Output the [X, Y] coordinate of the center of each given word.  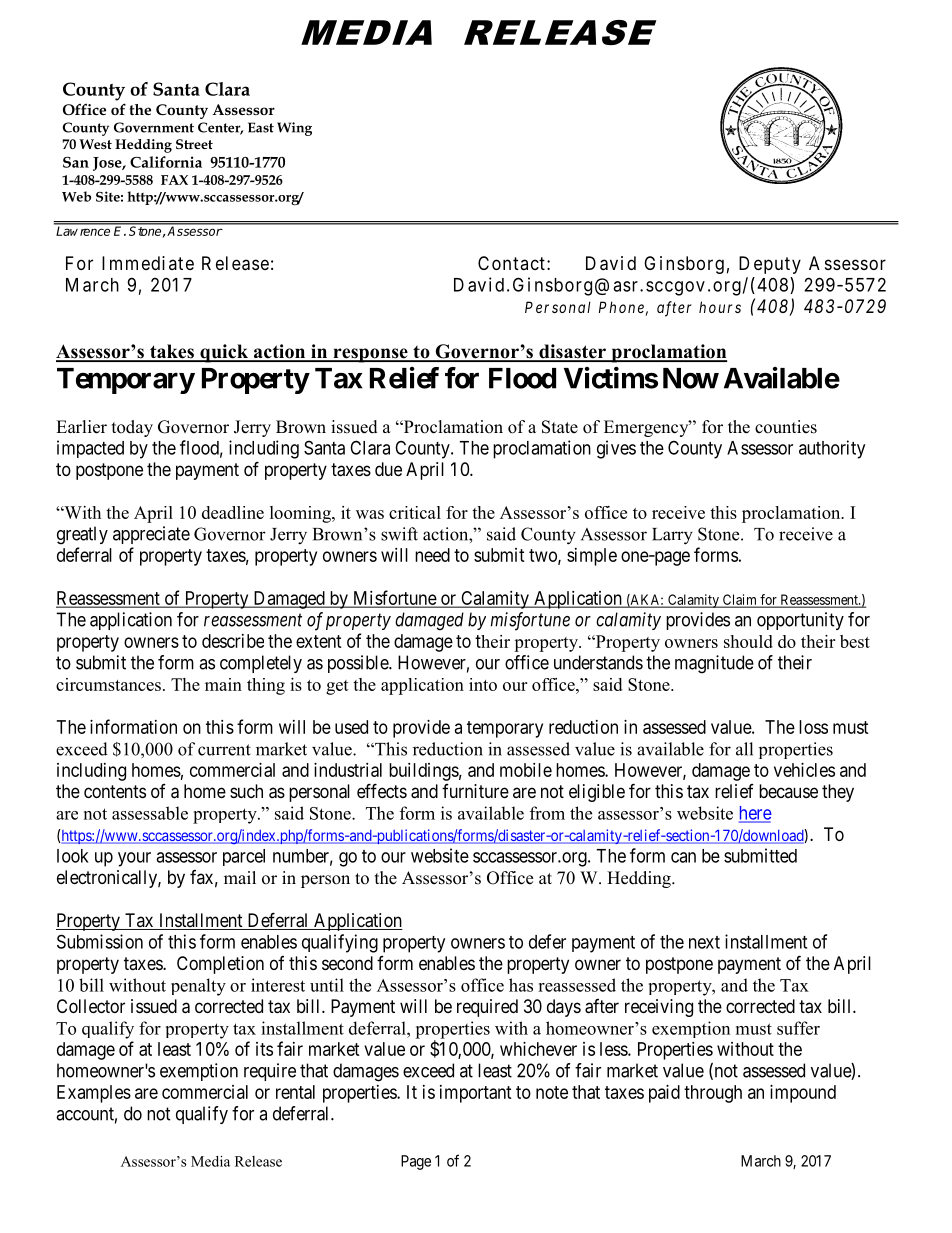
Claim [740, 600]
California [166, 162]
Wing [294, 129]
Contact [511, 263]
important [476, 1094]
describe [233, 641]
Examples [94, 1094]
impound [803, 1094]
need [432, 555]
